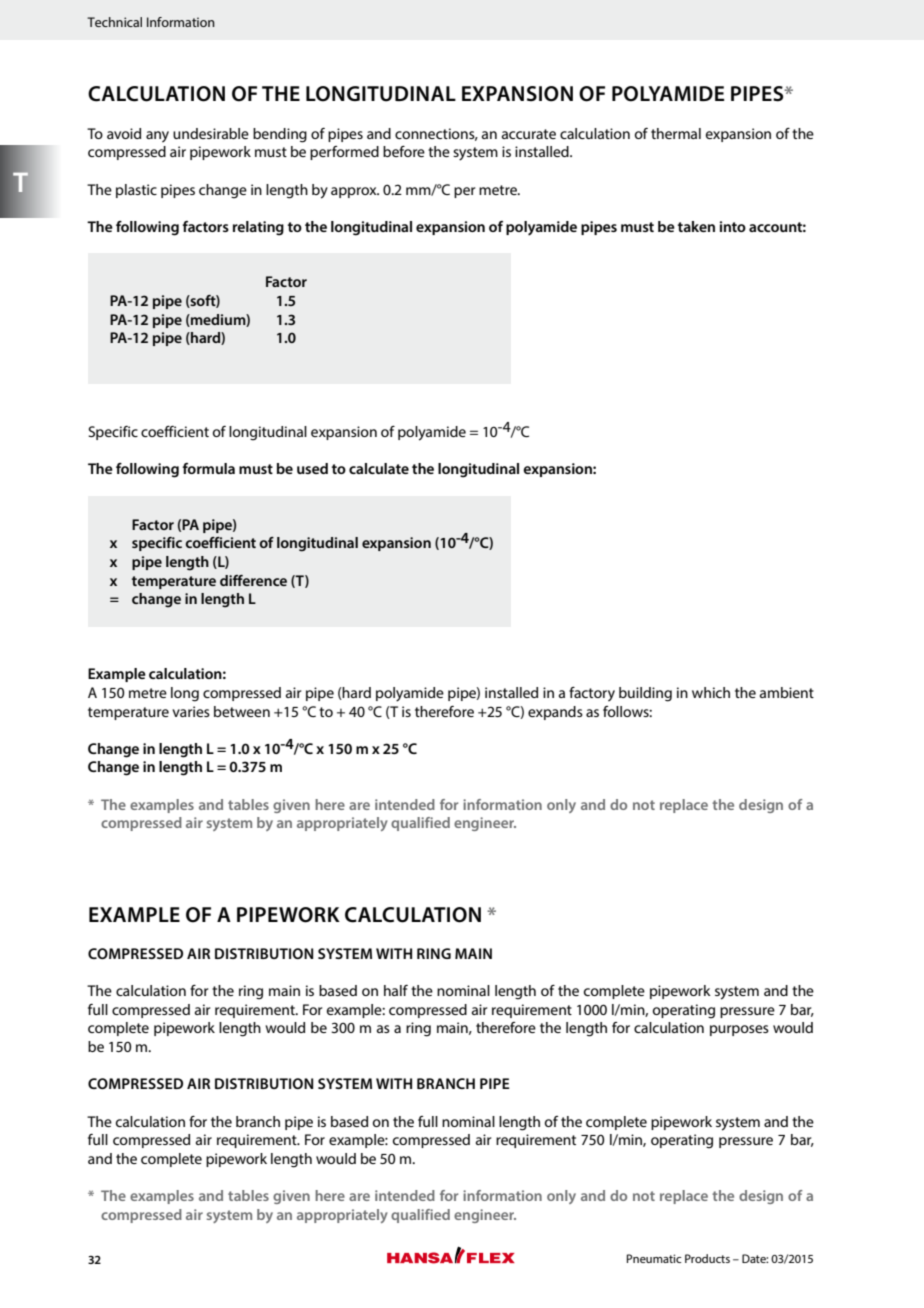 The image size is (924, 1308). Describe the element at coordinates (211, 133) in the screenshot. I see `undesirable` at that location.
